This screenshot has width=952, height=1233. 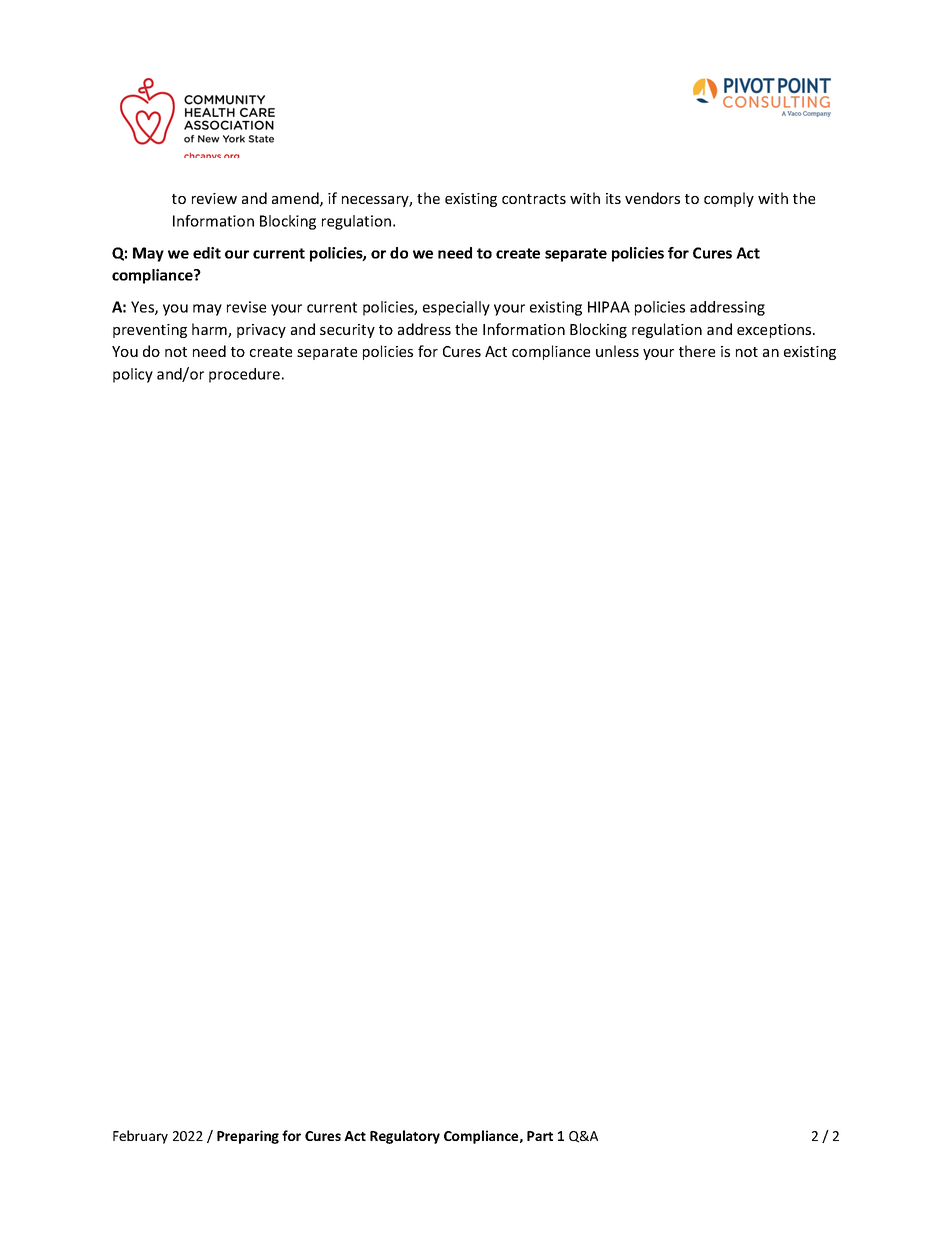 What do you see at coordinates (207, 253) in the screenshot?
I see `edit` at bounding box center [207, 253].
